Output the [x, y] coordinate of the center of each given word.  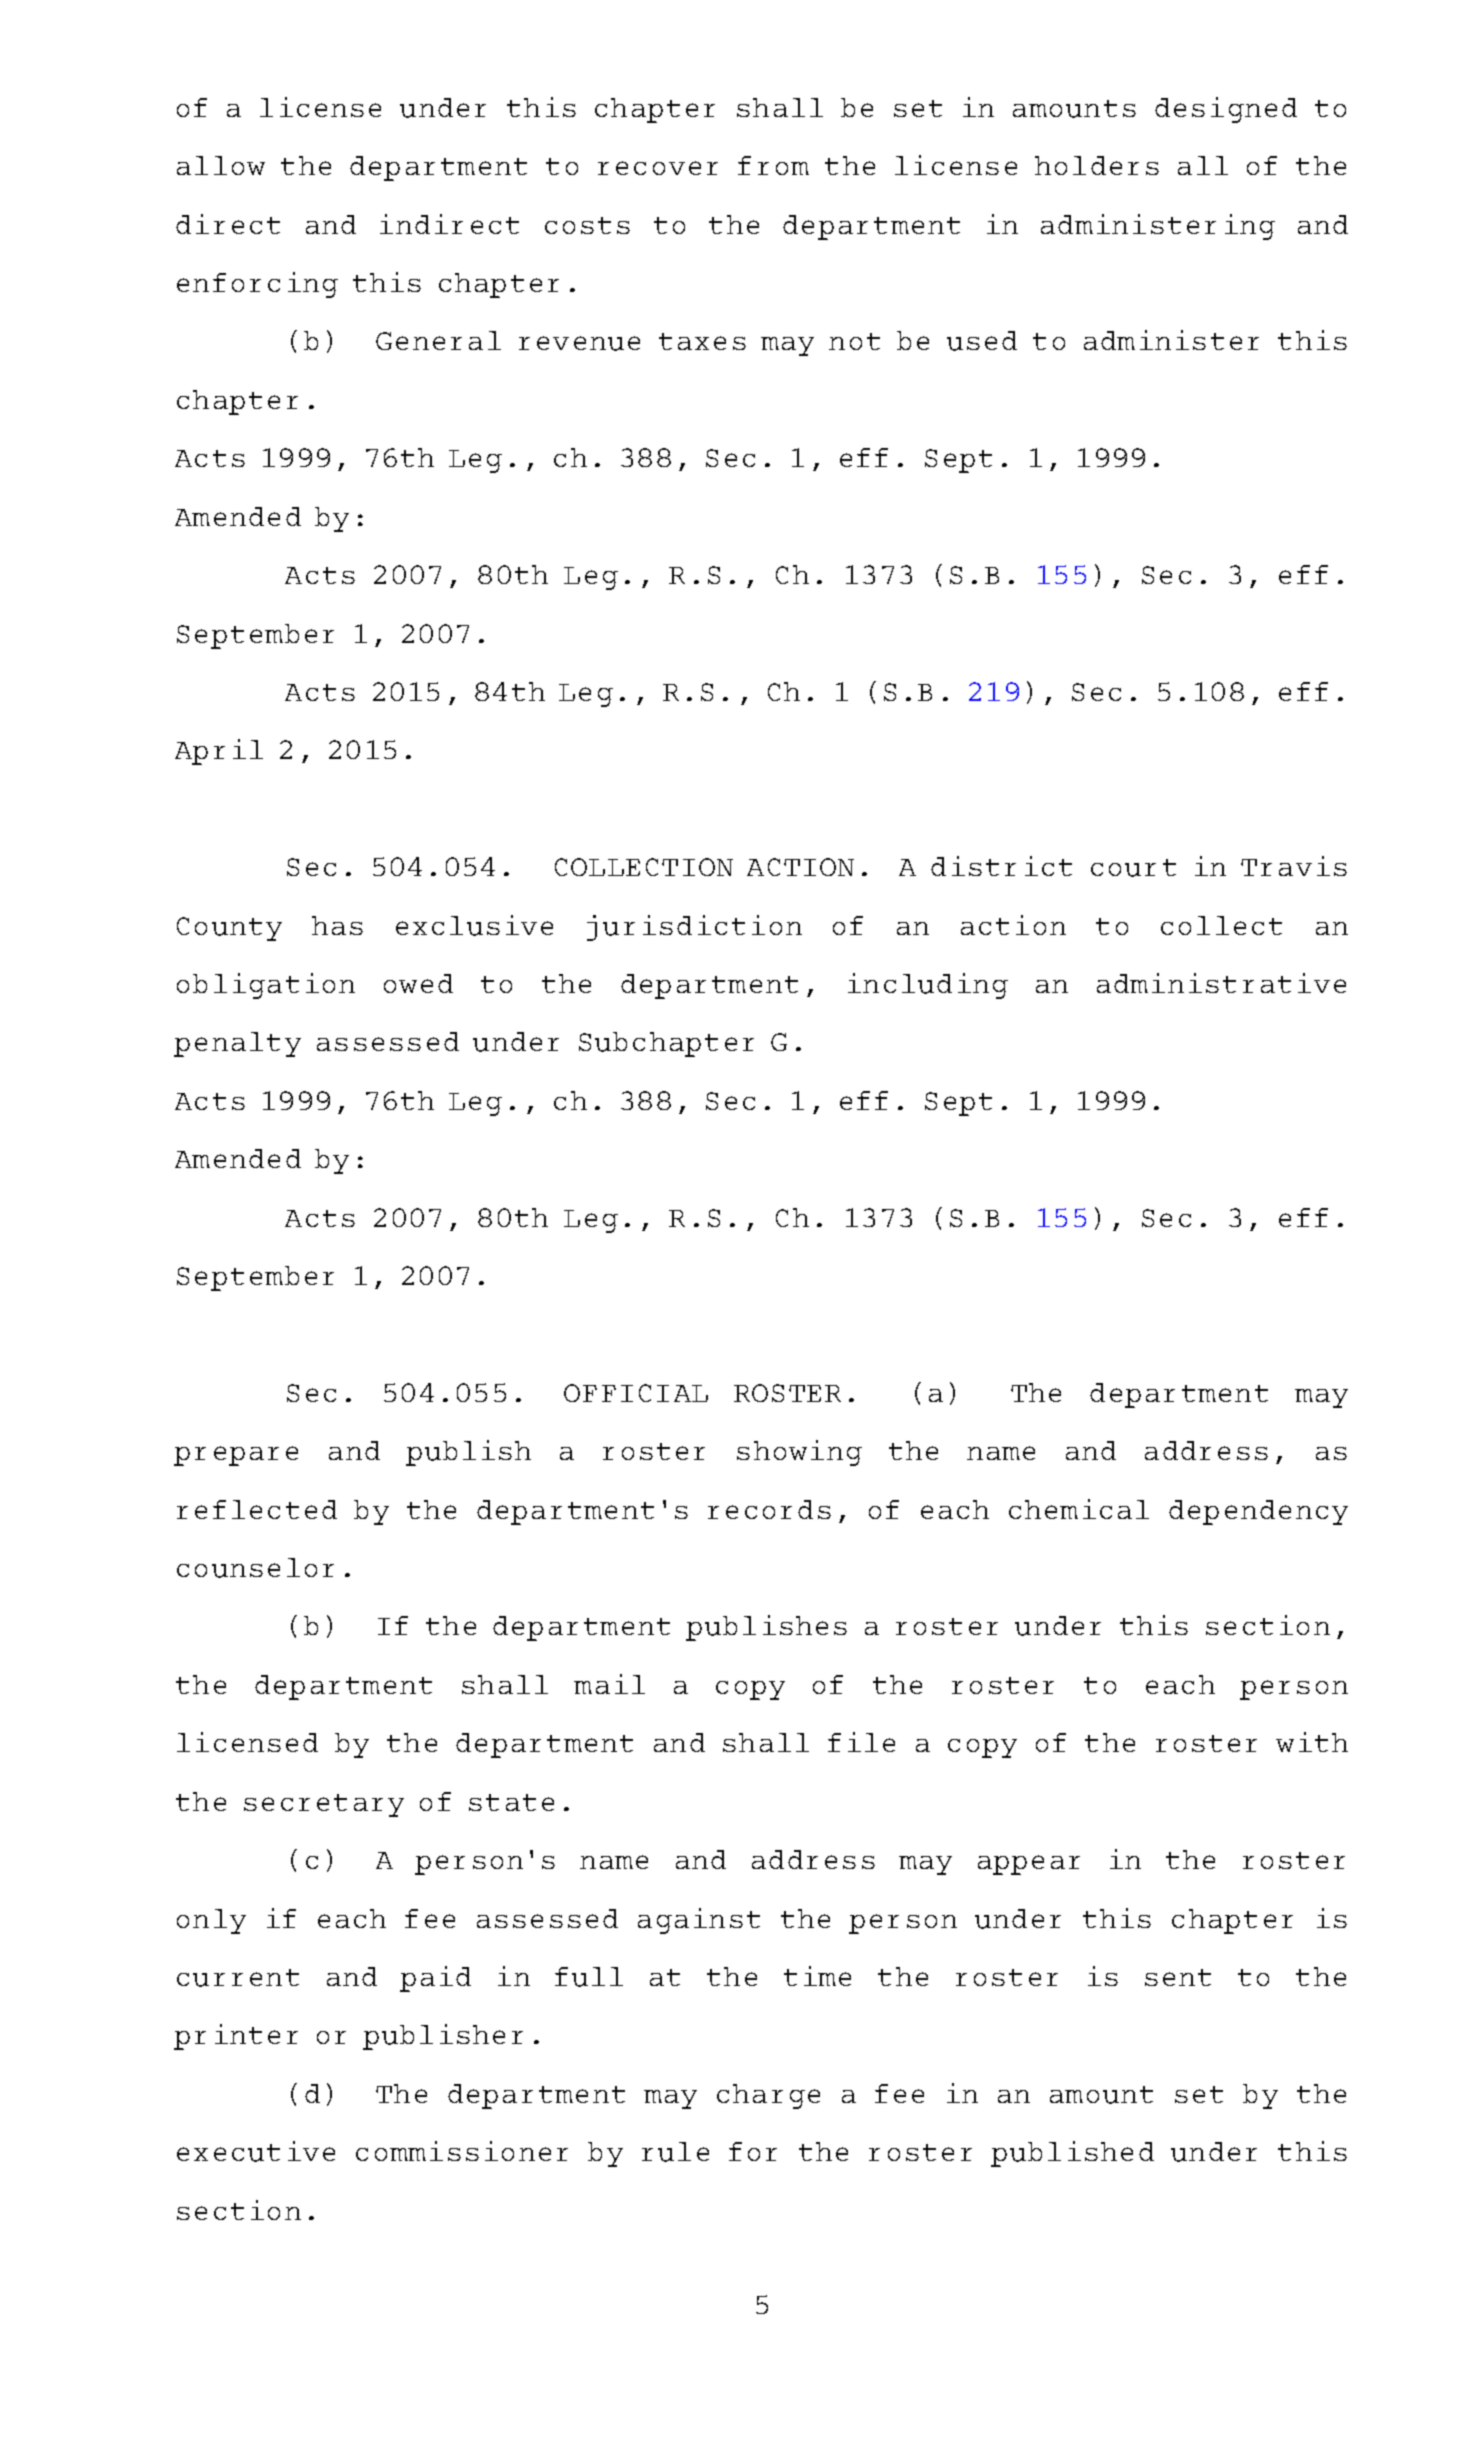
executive [256, 2151]
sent [1178, 1977]
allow [221, 165]
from [773, 165]
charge [768, 2096]
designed [1226, 110]
